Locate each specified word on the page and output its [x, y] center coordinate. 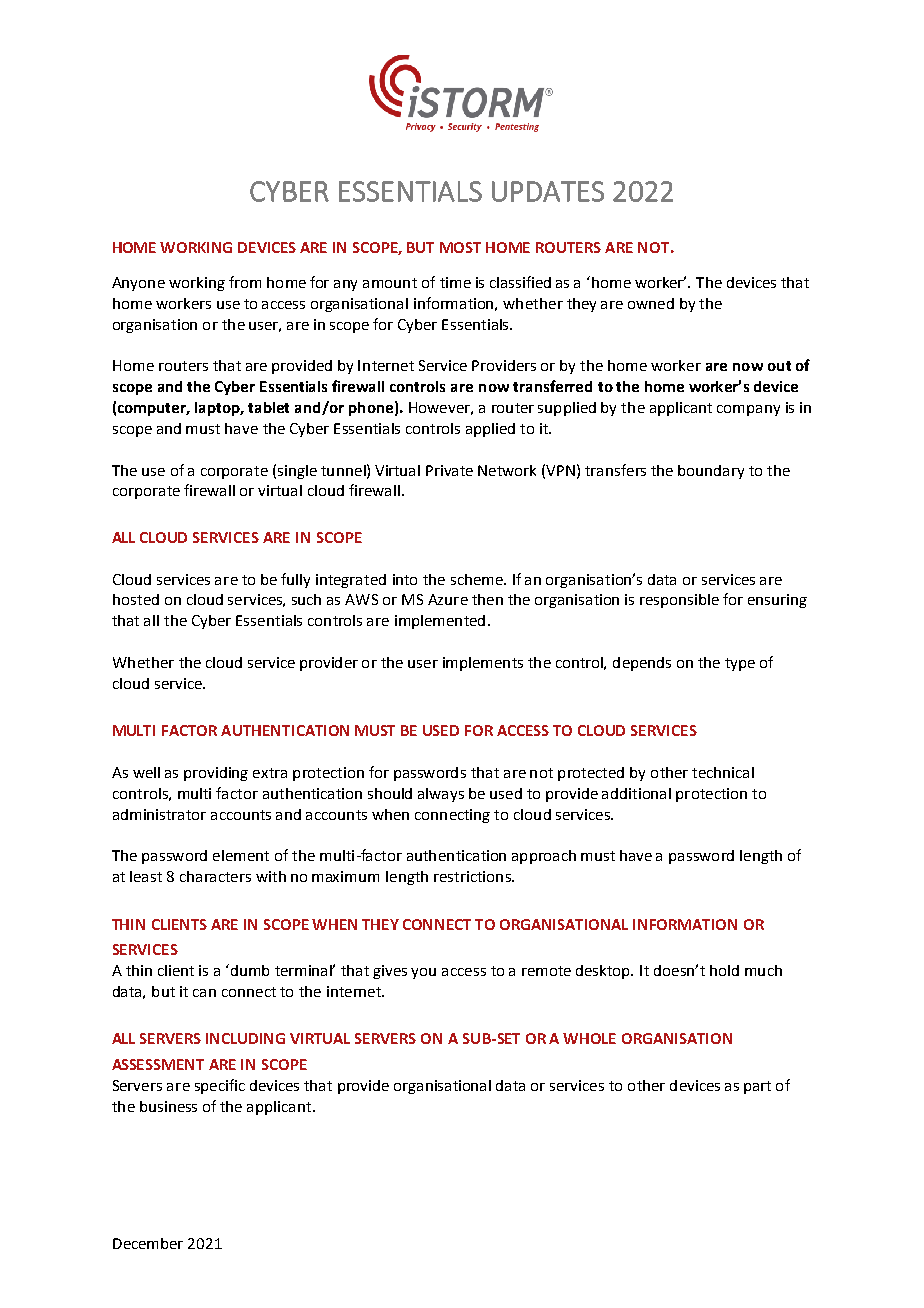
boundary [711, 472]
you [423, 973]
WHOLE [589, 1038]
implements [483, 664]
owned [651, 303]
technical [723, 772]
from [245, 282]
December [148, 1243]
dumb [250, 970]
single [297, 472]
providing [216, 774]
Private [449, 470]
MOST [460, 247]
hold [724, 970]
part [757, 1087]
